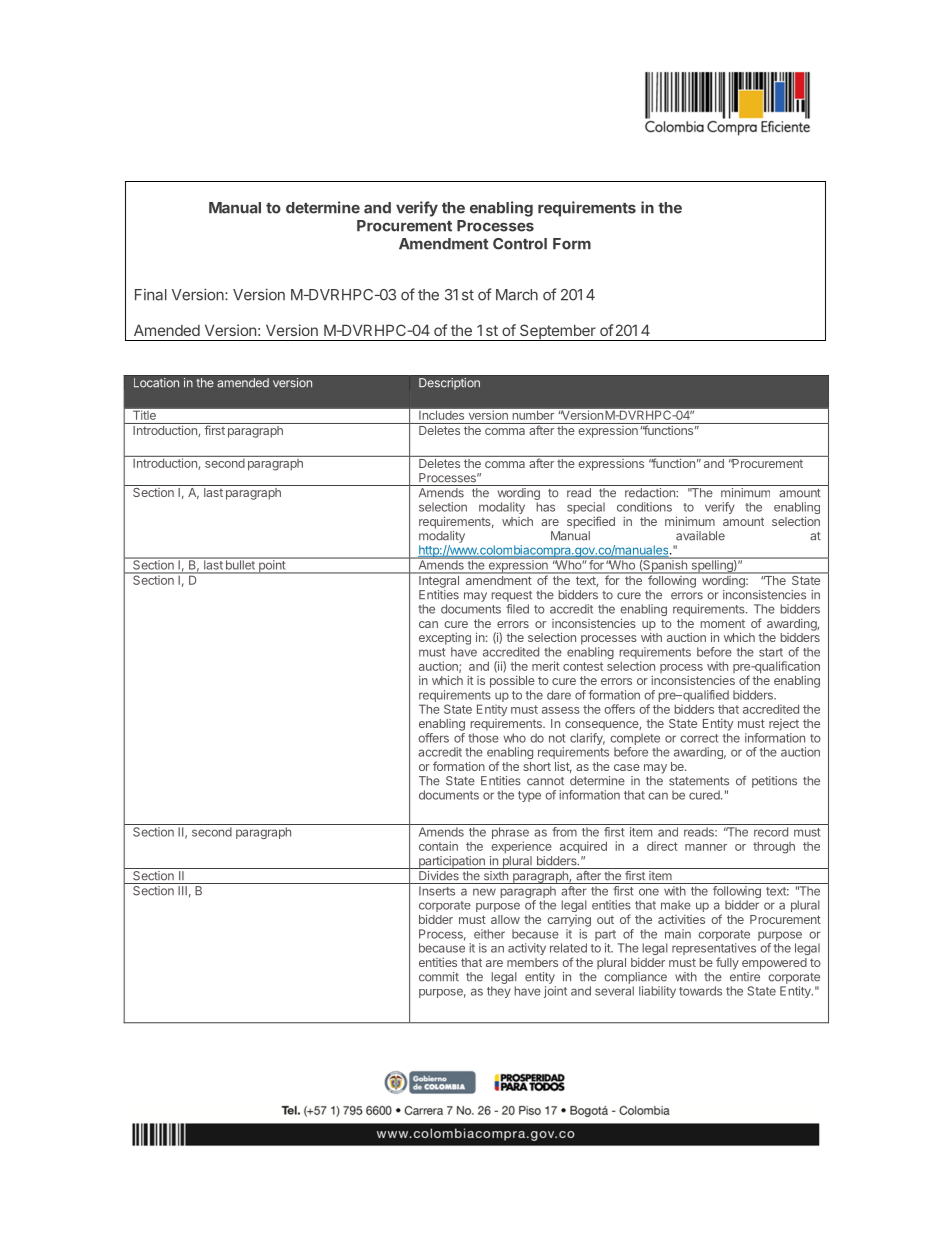 This page has height=1233, width=952. What do you see at coordinates (439, 977) in the page?
I see `commit` at bounding box center [439, 977].
